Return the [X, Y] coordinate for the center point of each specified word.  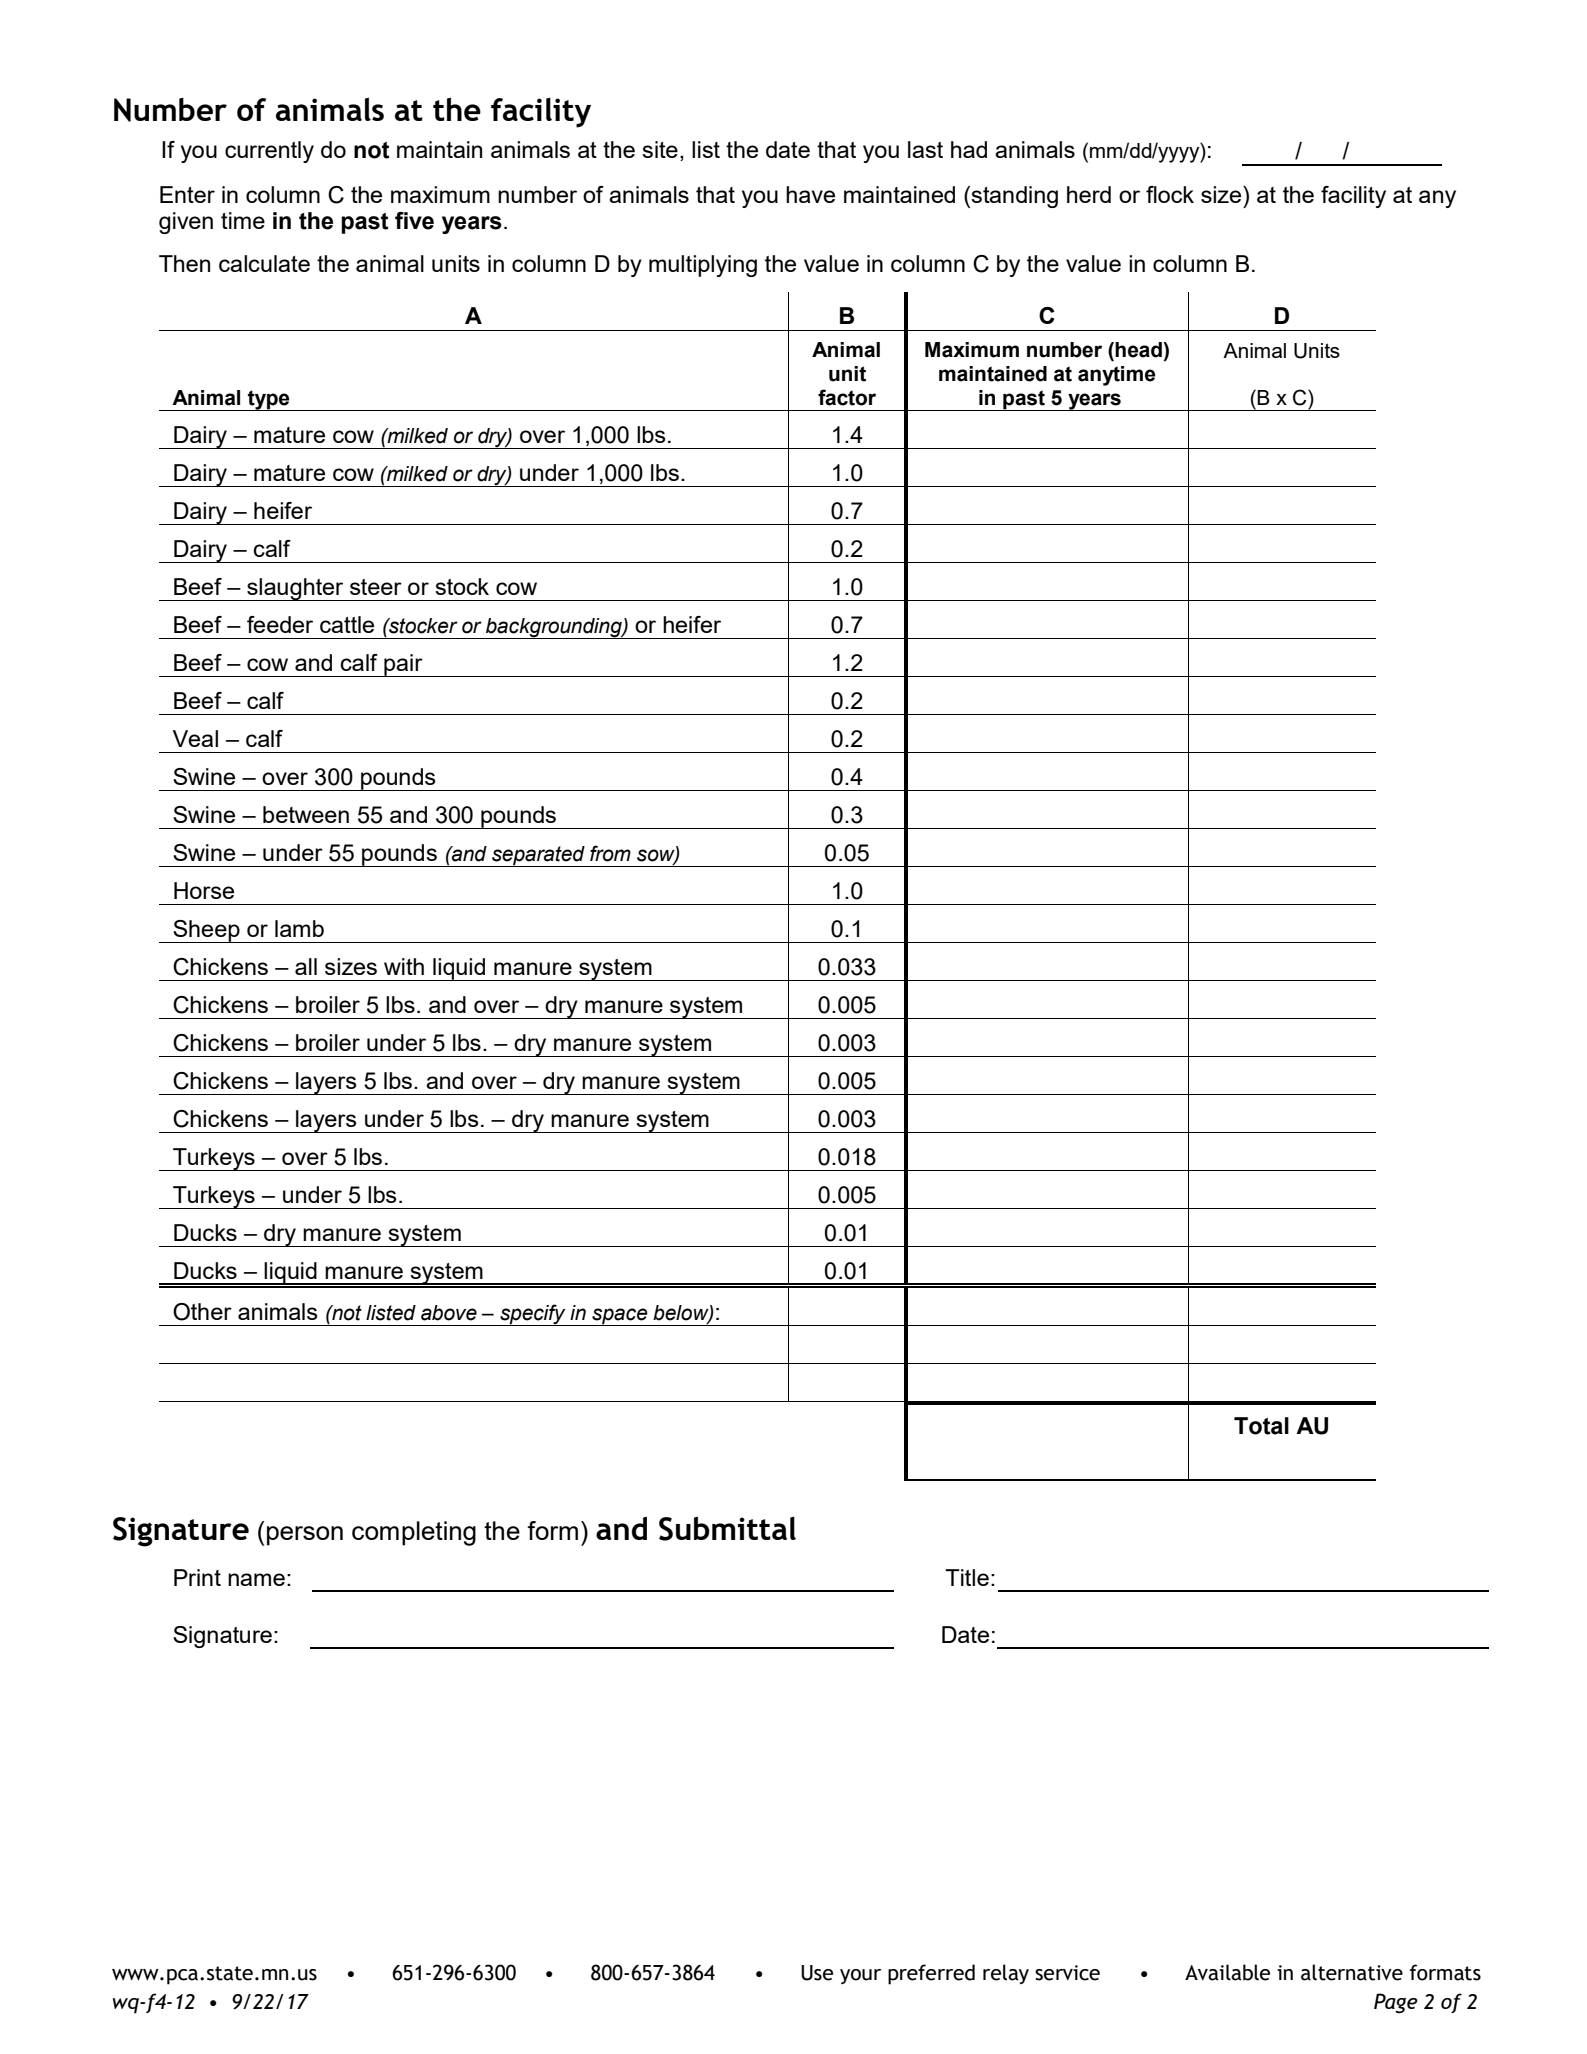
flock [1170, 194]
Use [817, 1973]
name [256, 1579]
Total [1261, 1426]
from [610, 853]
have [810, 194]
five [414, 221]
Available [1227, 1972]
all [306, 966]
